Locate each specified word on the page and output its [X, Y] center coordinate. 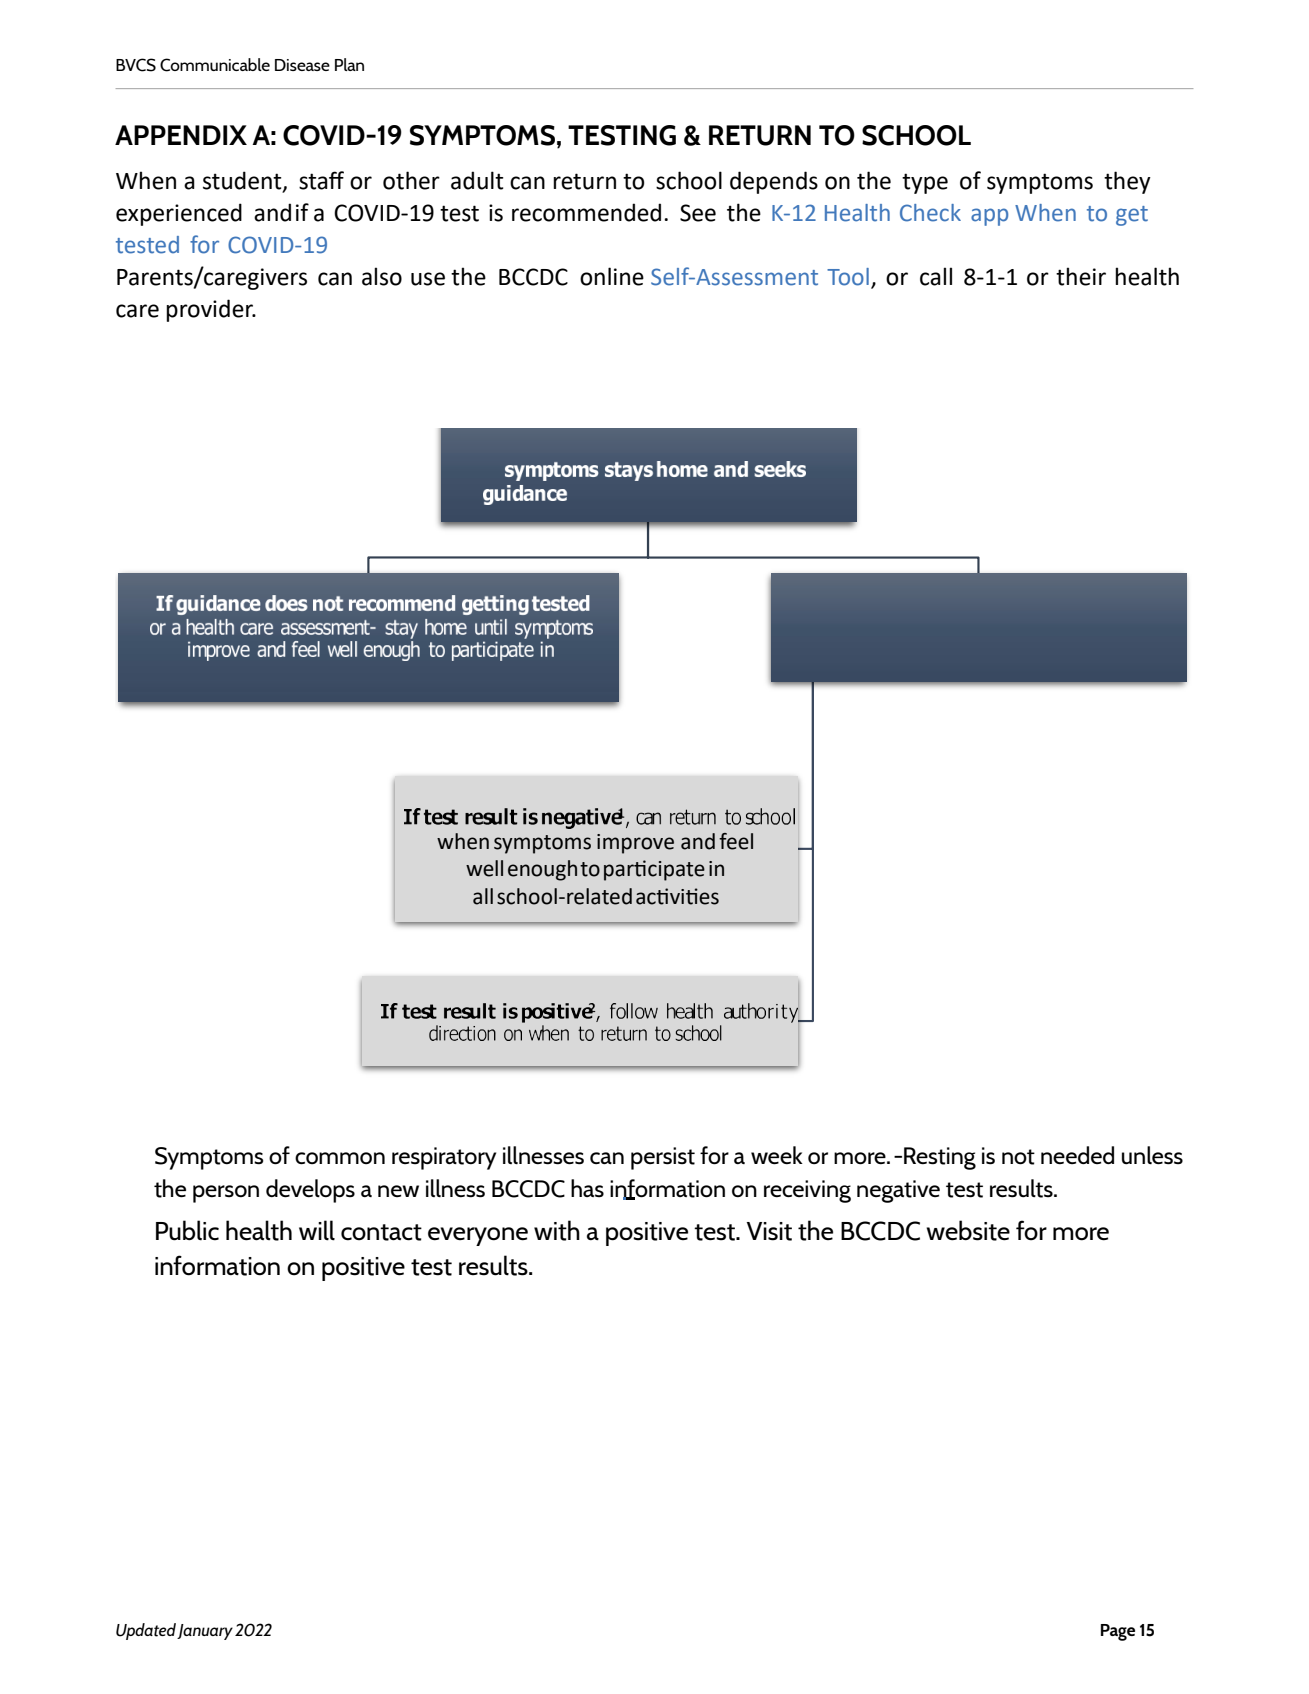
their [1081, 276]
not [1018, 1157]
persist [663, 1158]
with [557, 1230]
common [340, 1158]
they [1127, 182]
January [205, 1632]
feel [736, 841]
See [698, 213]
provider [210, 310]
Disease [302, 65]
